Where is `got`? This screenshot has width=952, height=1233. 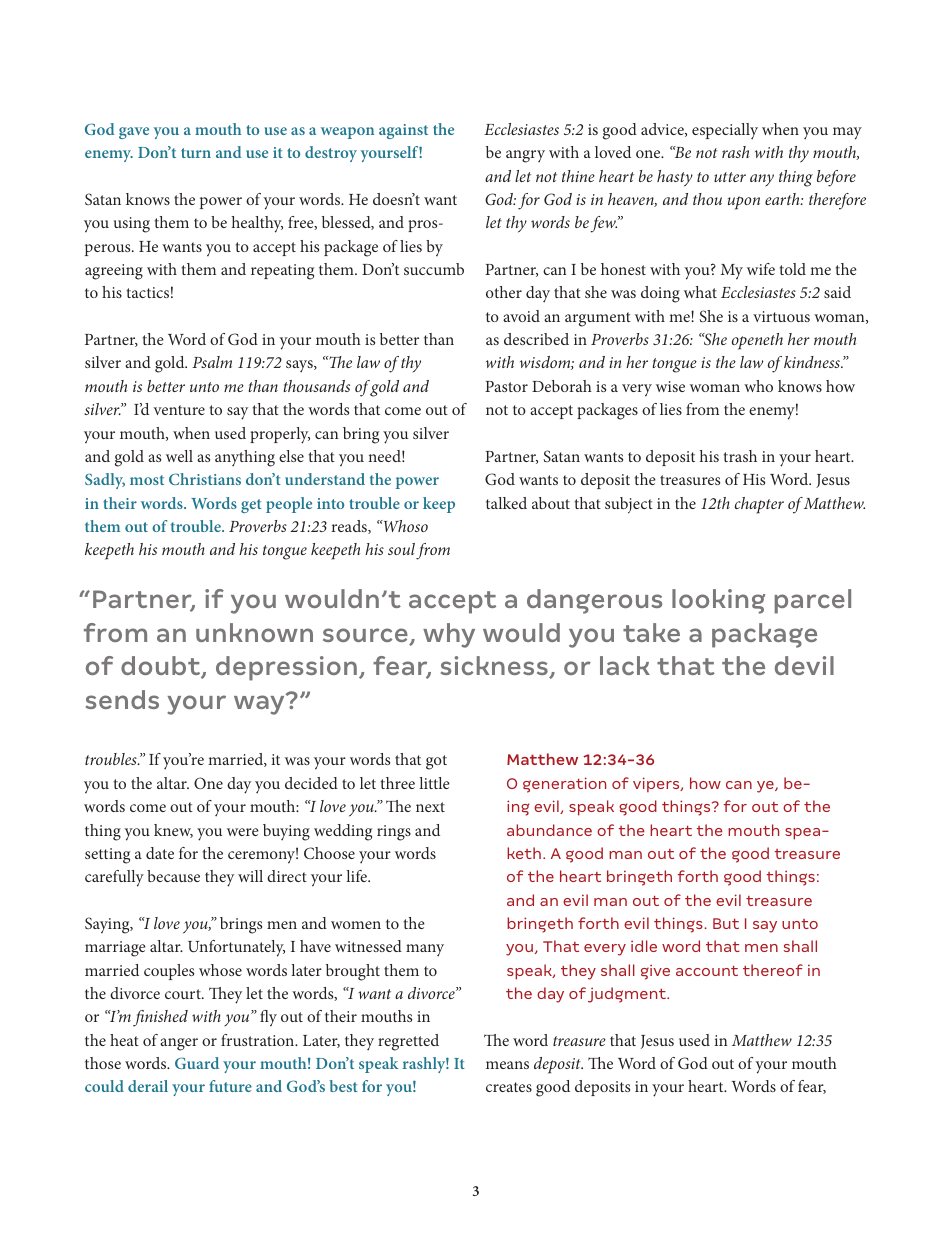 got is located at coordinates (436, 762).
